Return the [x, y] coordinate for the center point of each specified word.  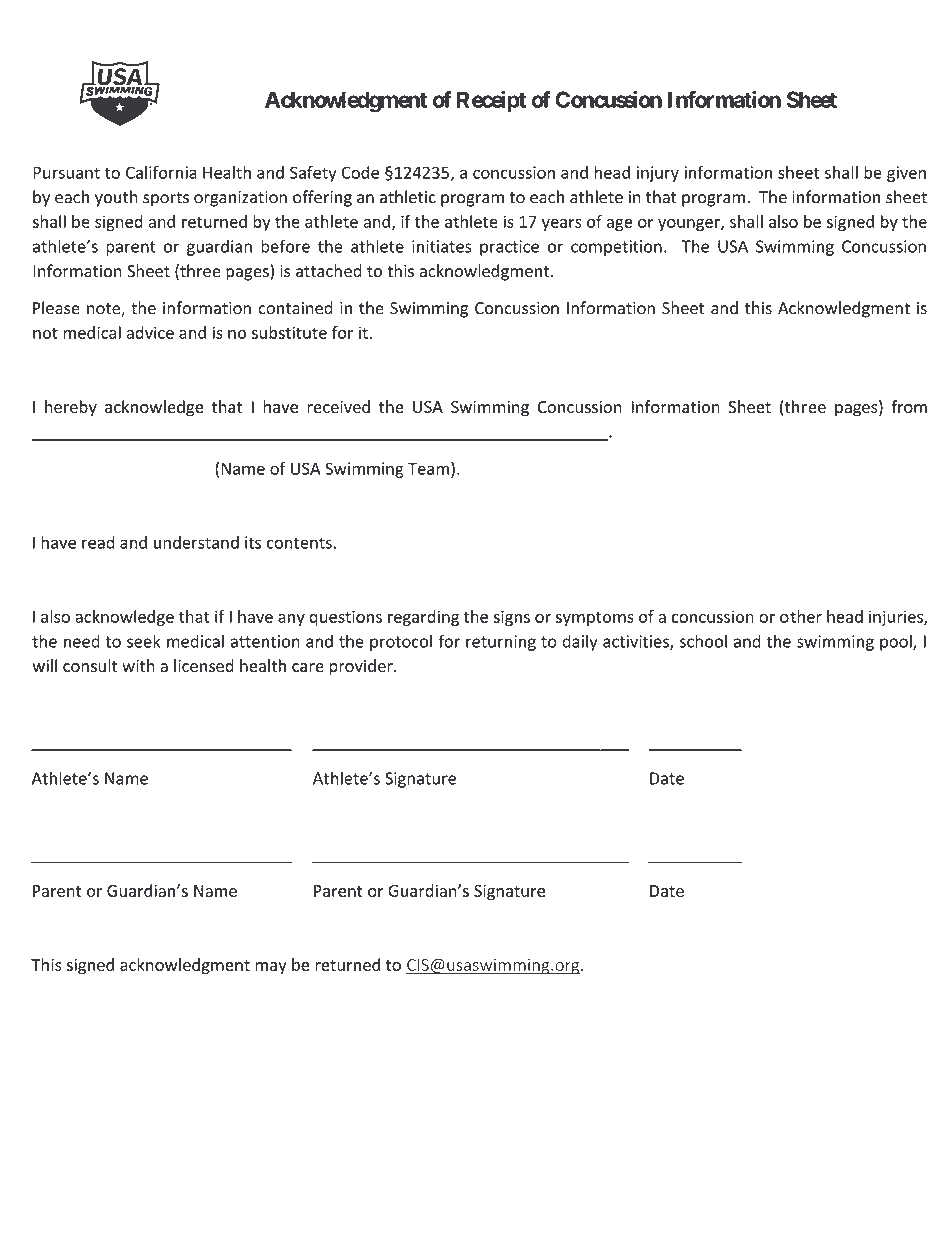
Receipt [491, 101]
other [801, 616]
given [906, 174]
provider [362, 667]
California [161, 172]
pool [897, 642]
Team [428, 468]
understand [196, 542]
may [271, 968]
